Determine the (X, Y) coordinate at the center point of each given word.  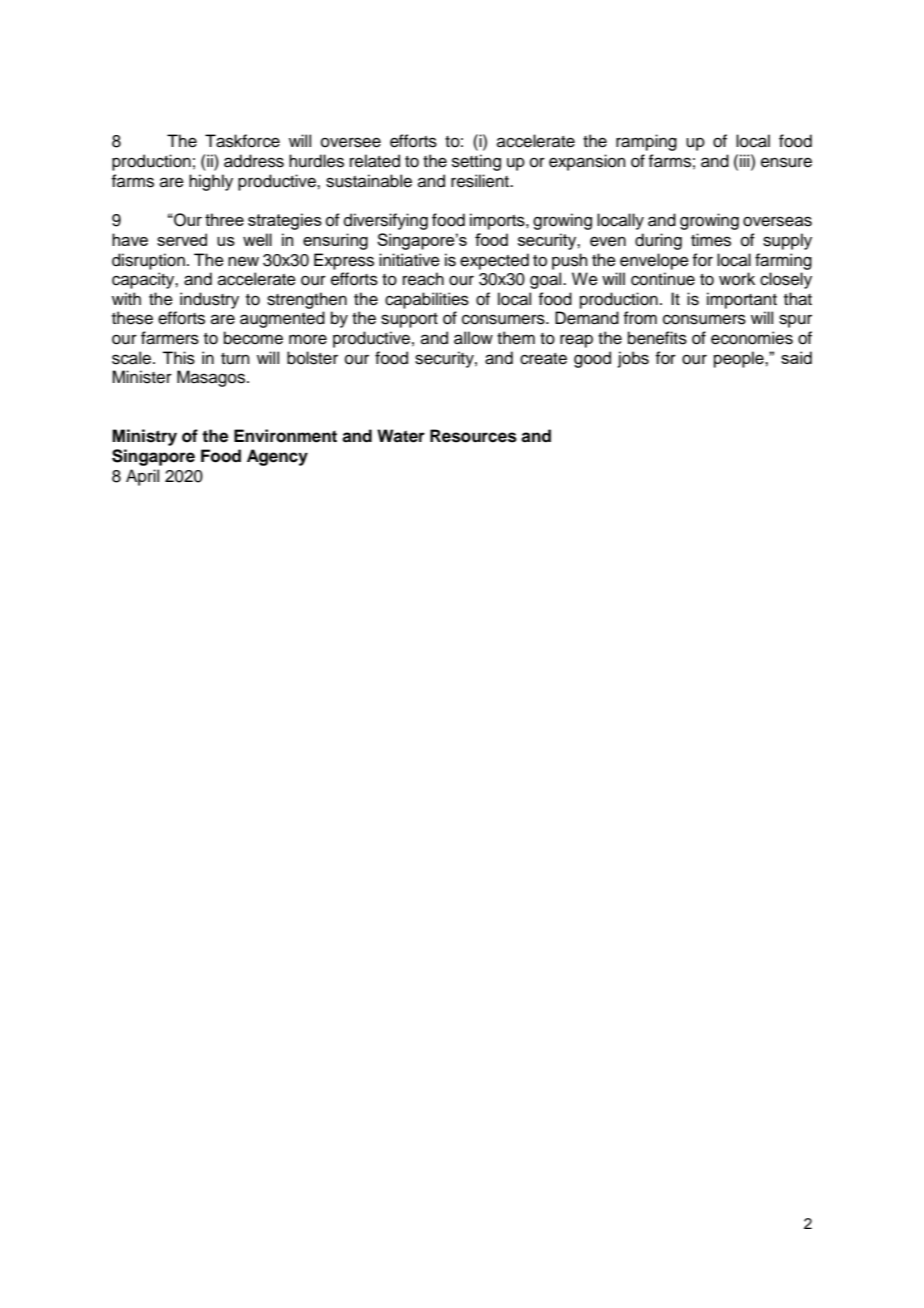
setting (476, 162)
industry (209, 300)
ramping (646, 142)
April (142, 477)
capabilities (427, 300)
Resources (473, 436)
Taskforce (242, 141)
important (742, 300)
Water (401, 436)
